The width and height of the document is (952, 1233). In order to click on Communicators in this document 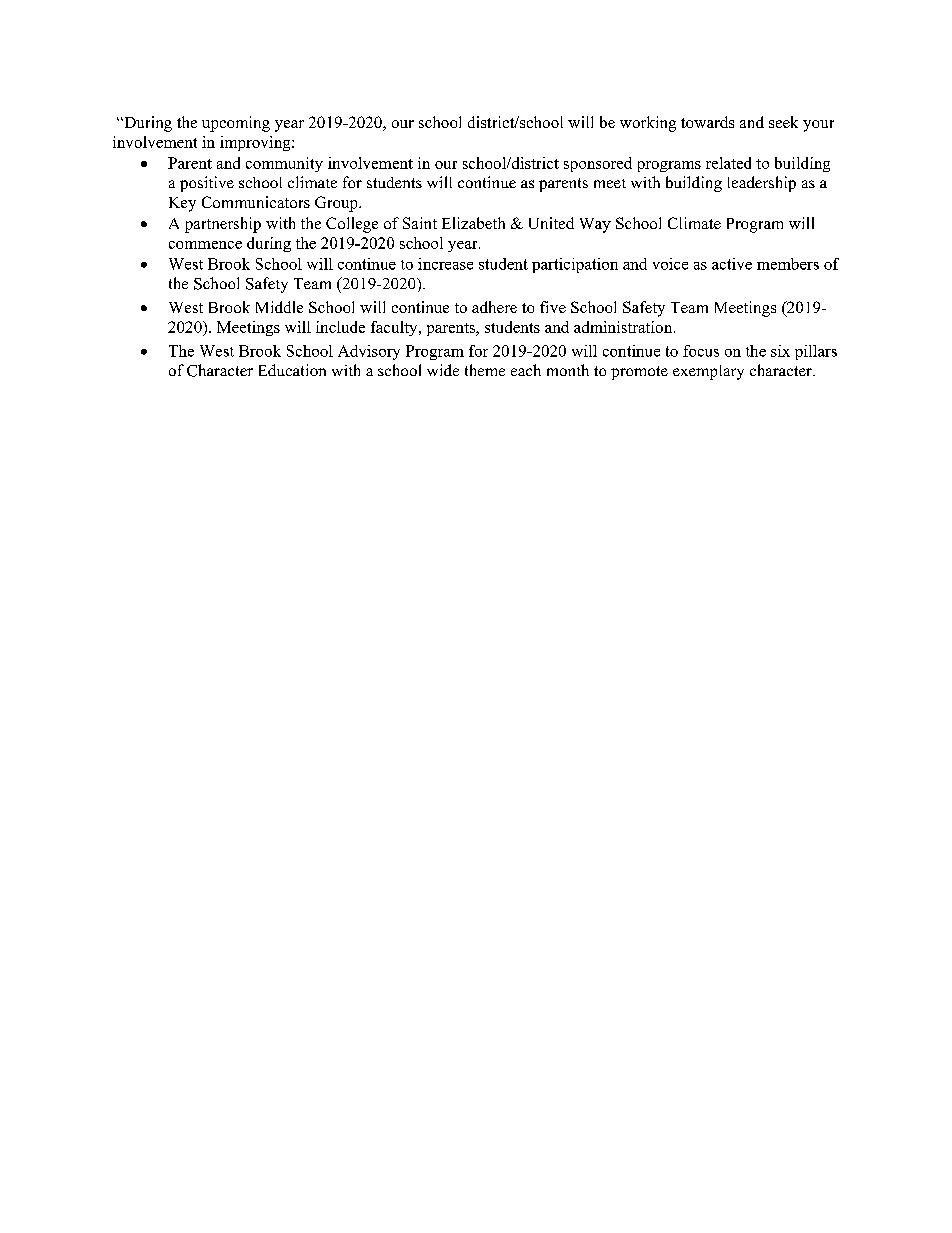, I will do `click(256, 202)`.
